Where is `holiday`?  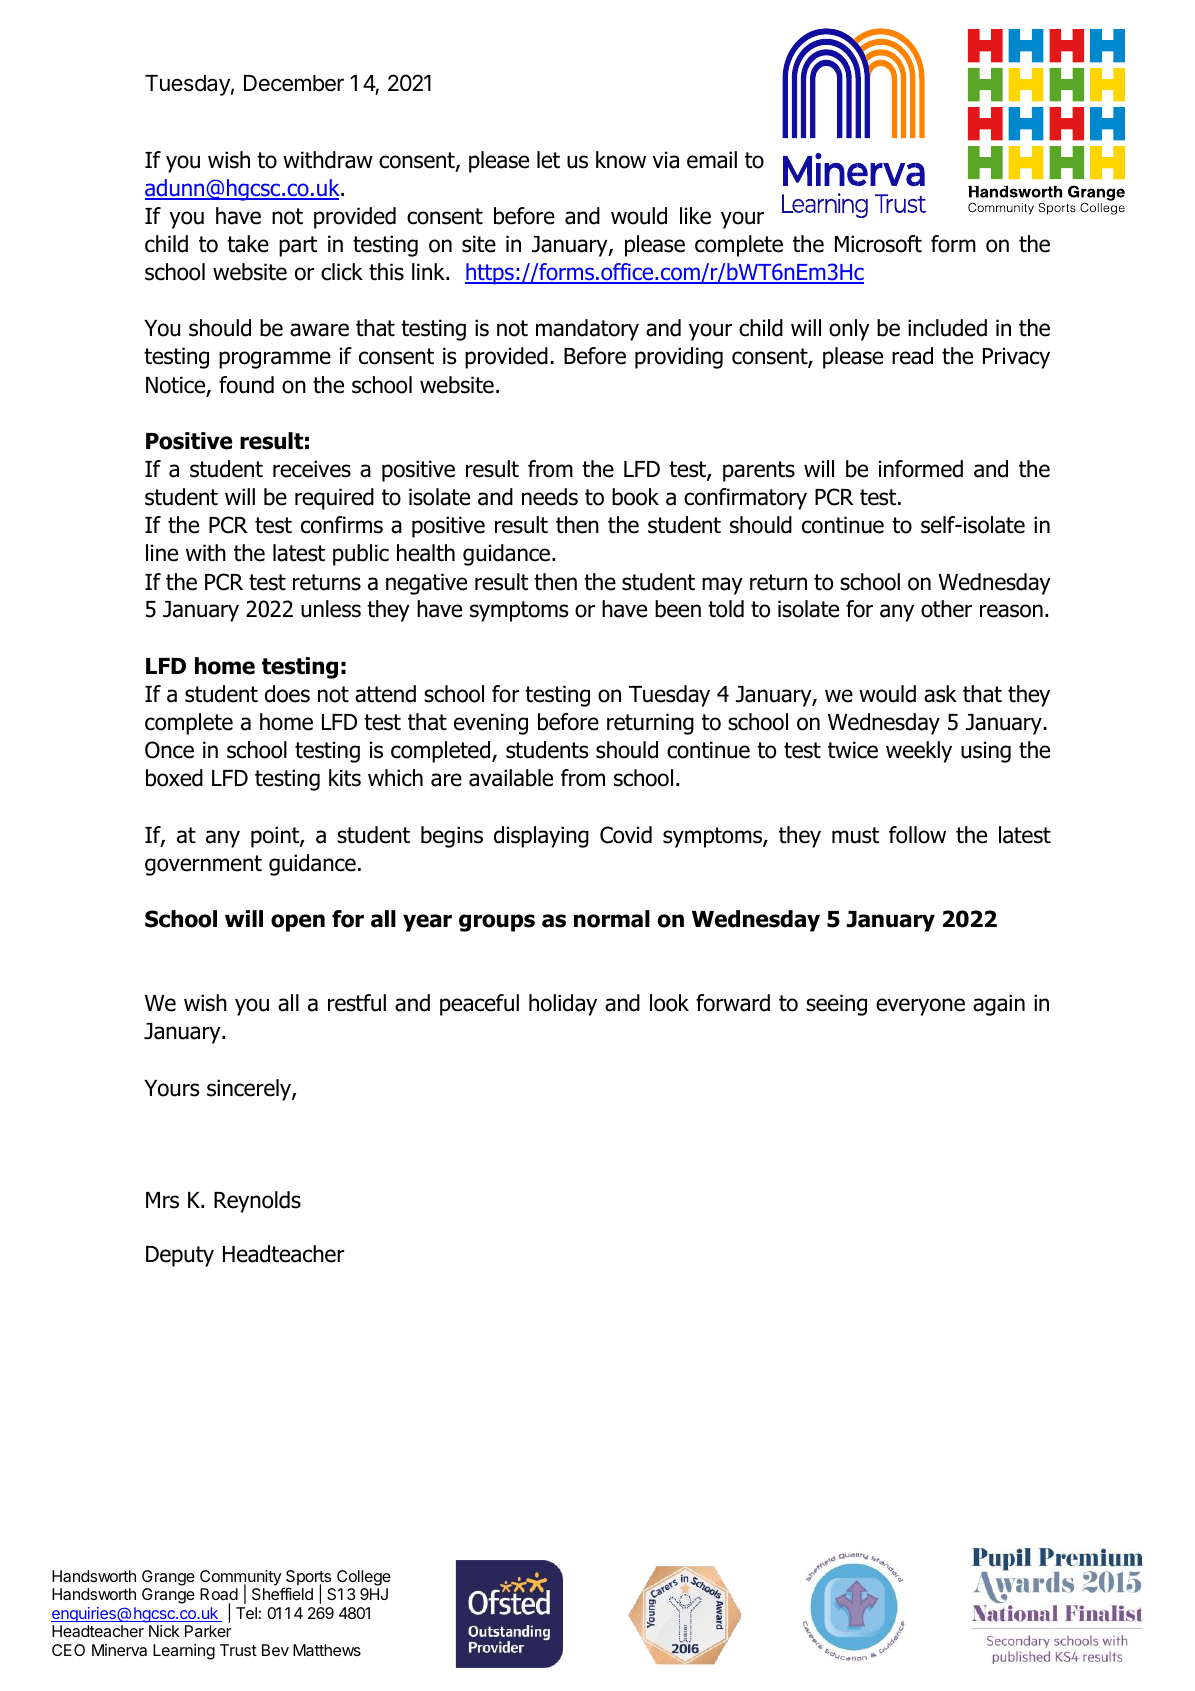 holiday is located at coordinates (563, 1005).
